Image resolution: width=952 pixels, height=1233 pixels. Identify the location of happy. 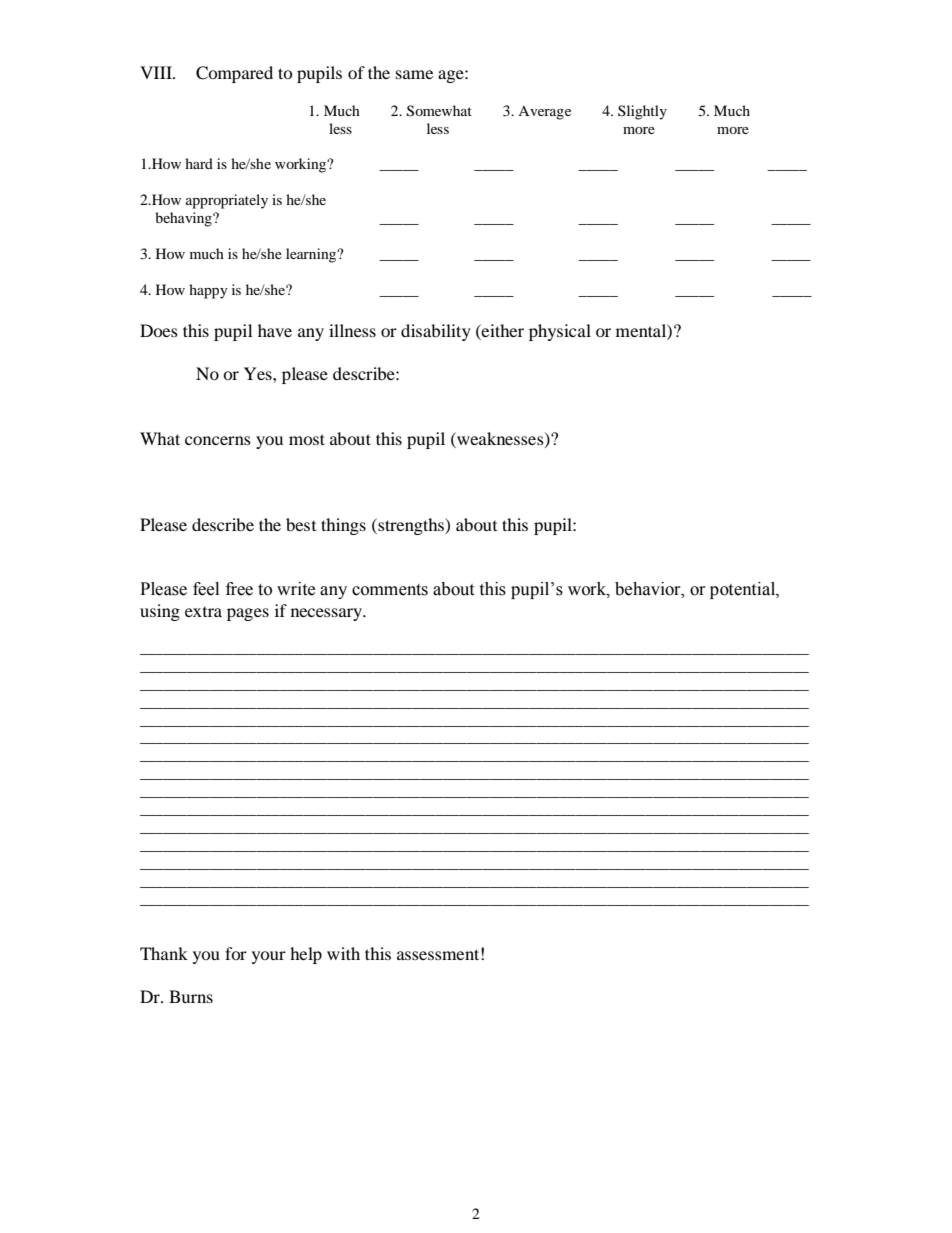
(208, 291).
